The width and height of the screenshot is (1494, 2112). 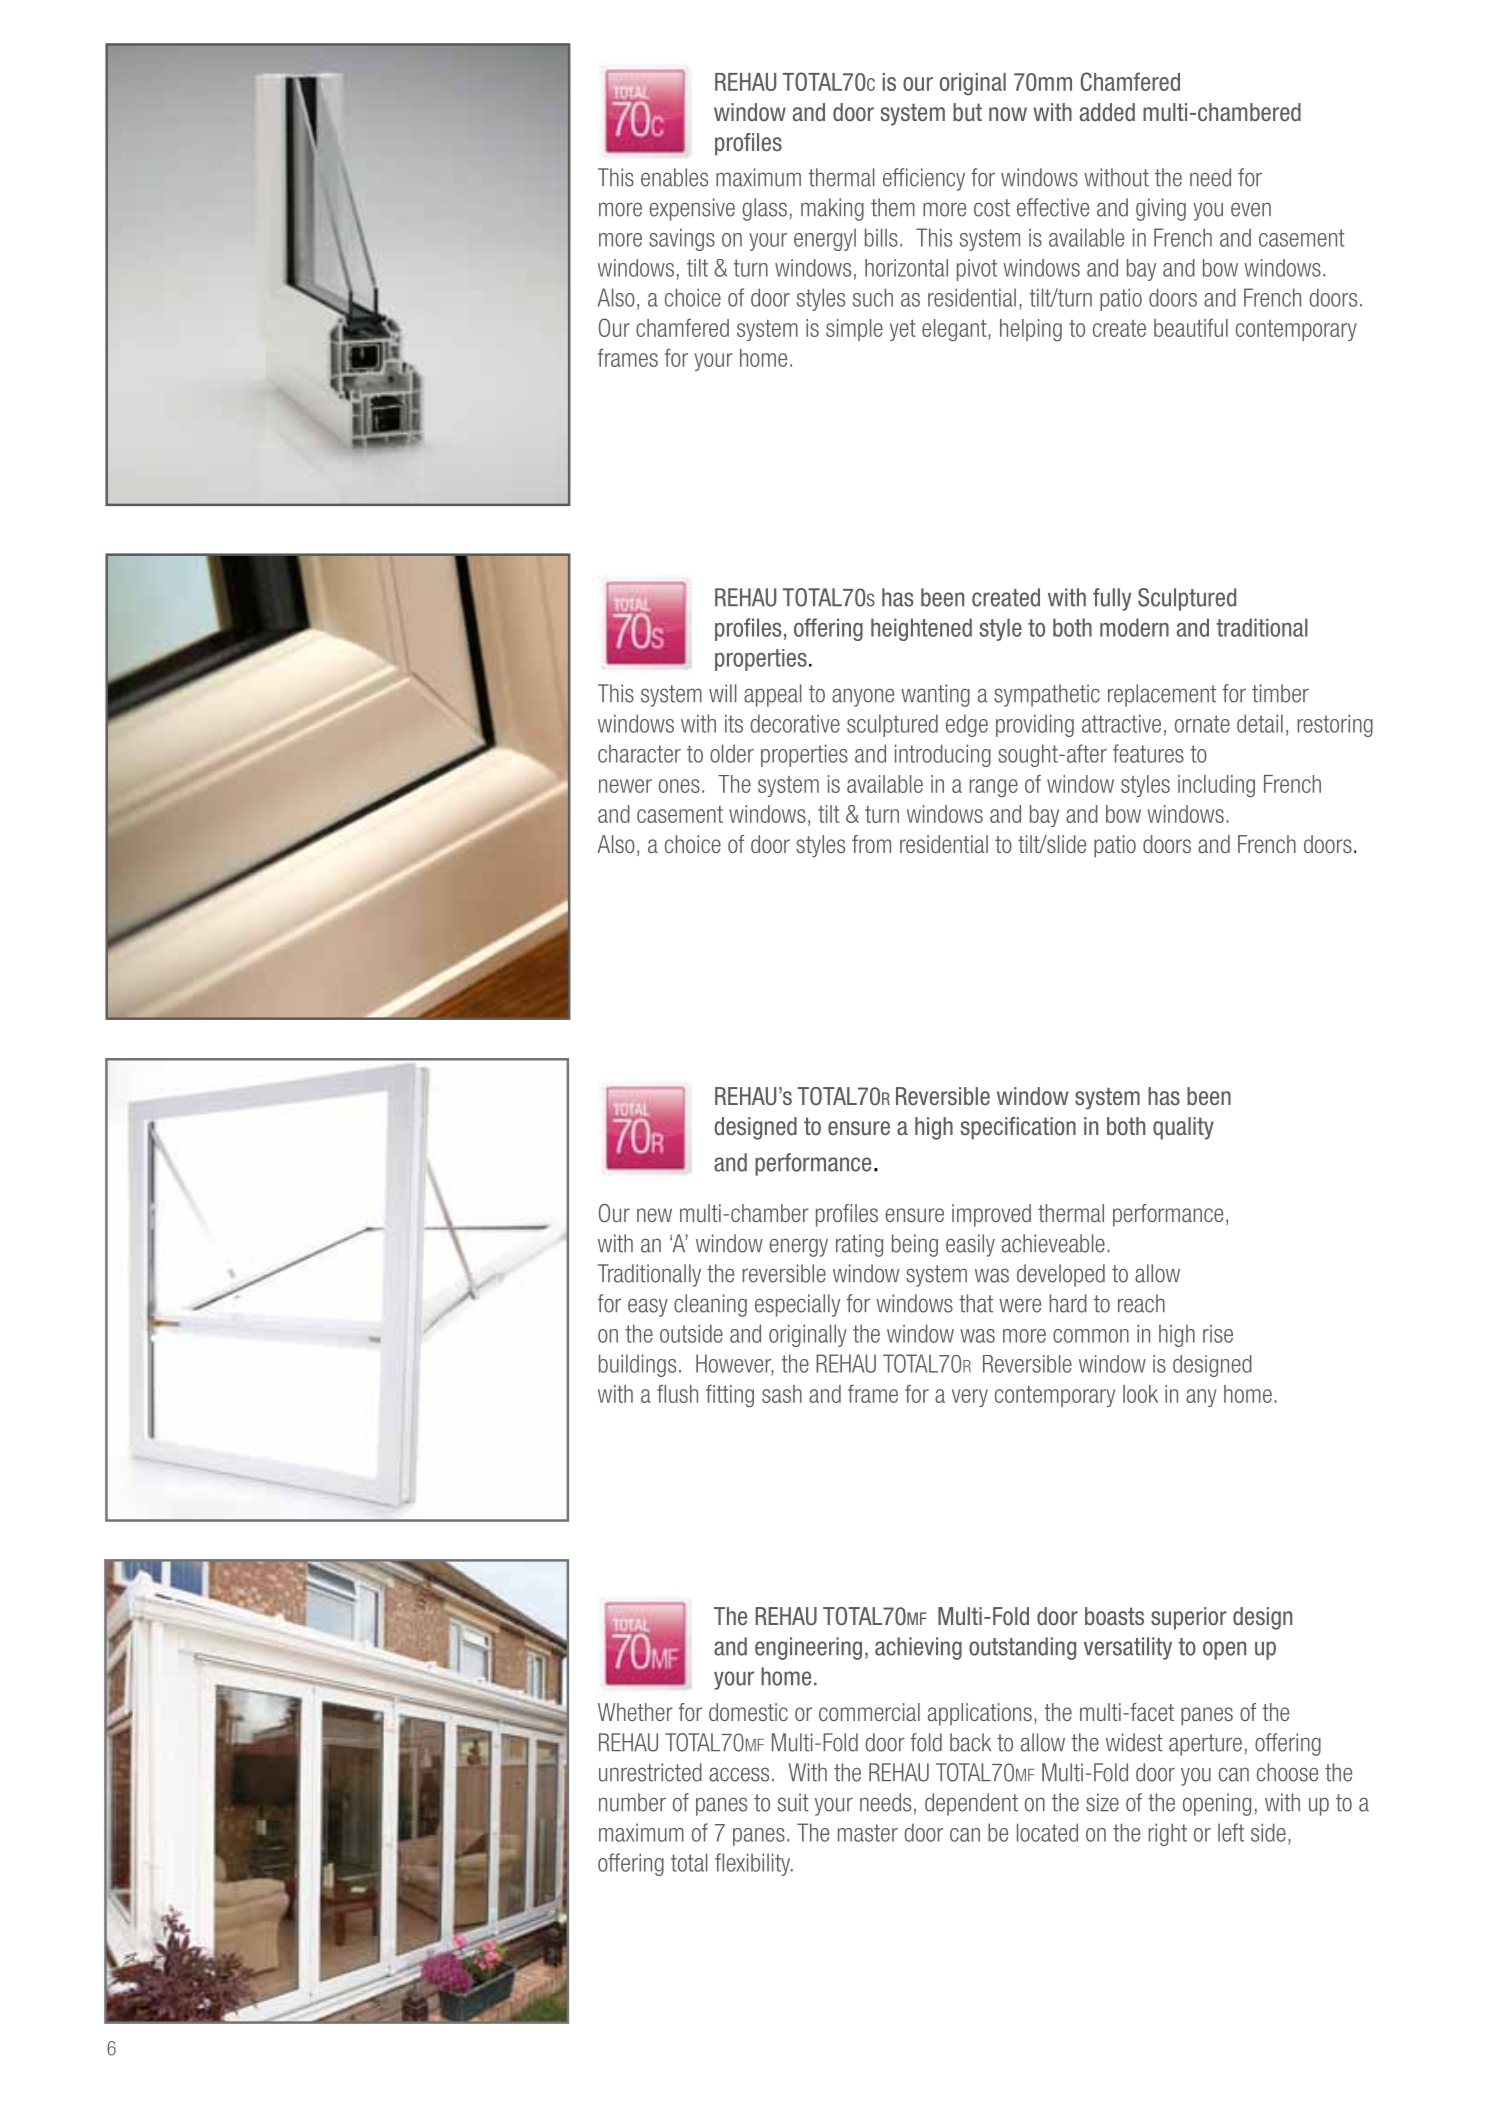 What do you see at coordinates (679, 786) in the screenshot?
I see `ones` at bounding box center [679, 786].
